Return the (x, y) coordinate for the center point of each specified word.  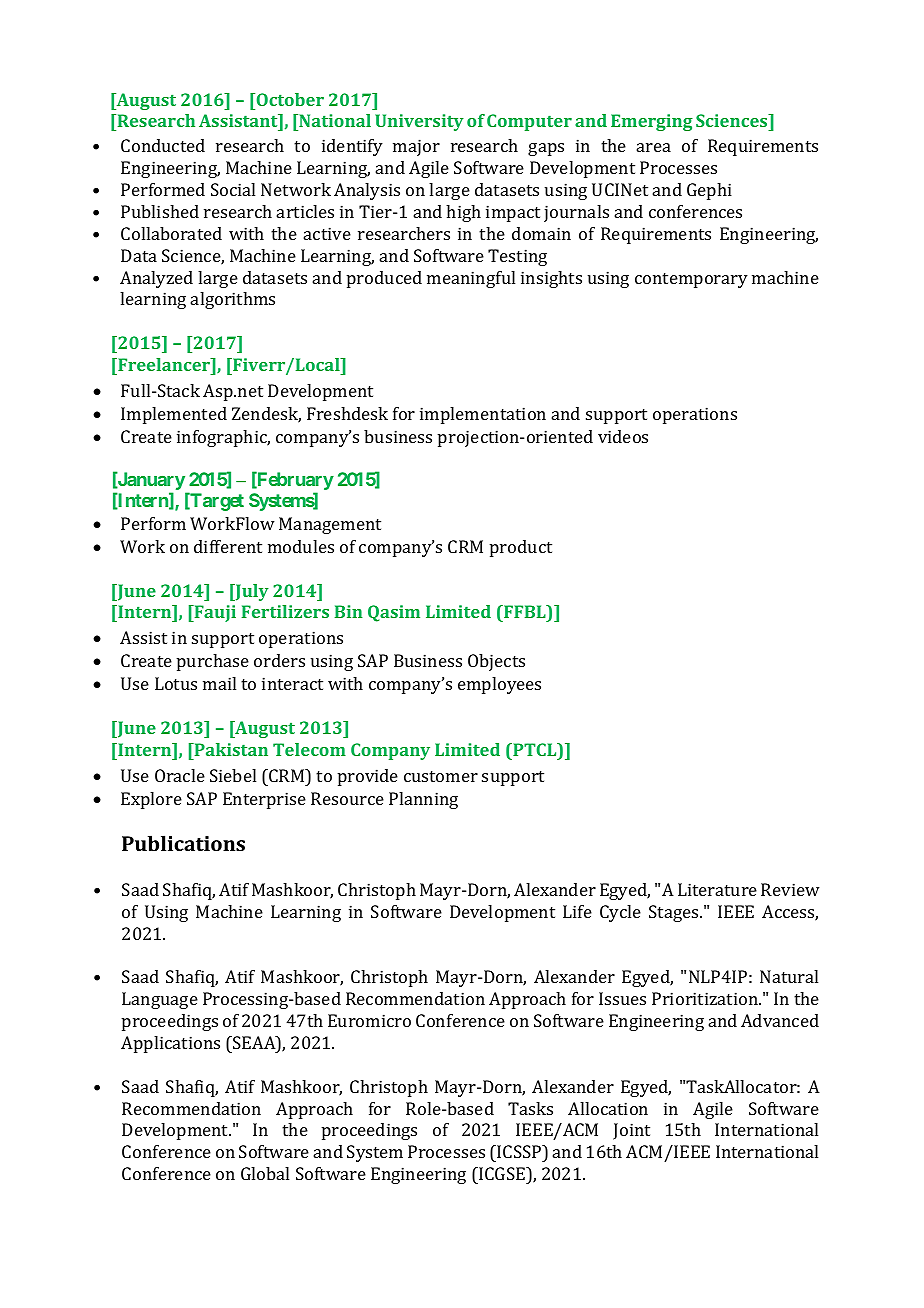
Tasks (530, 1108)
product (521, 548)
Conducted (163, 145)
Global (265, 1173)
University (419, 122)
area (654, 147)
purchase (213, 662)
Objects (496, 662)
